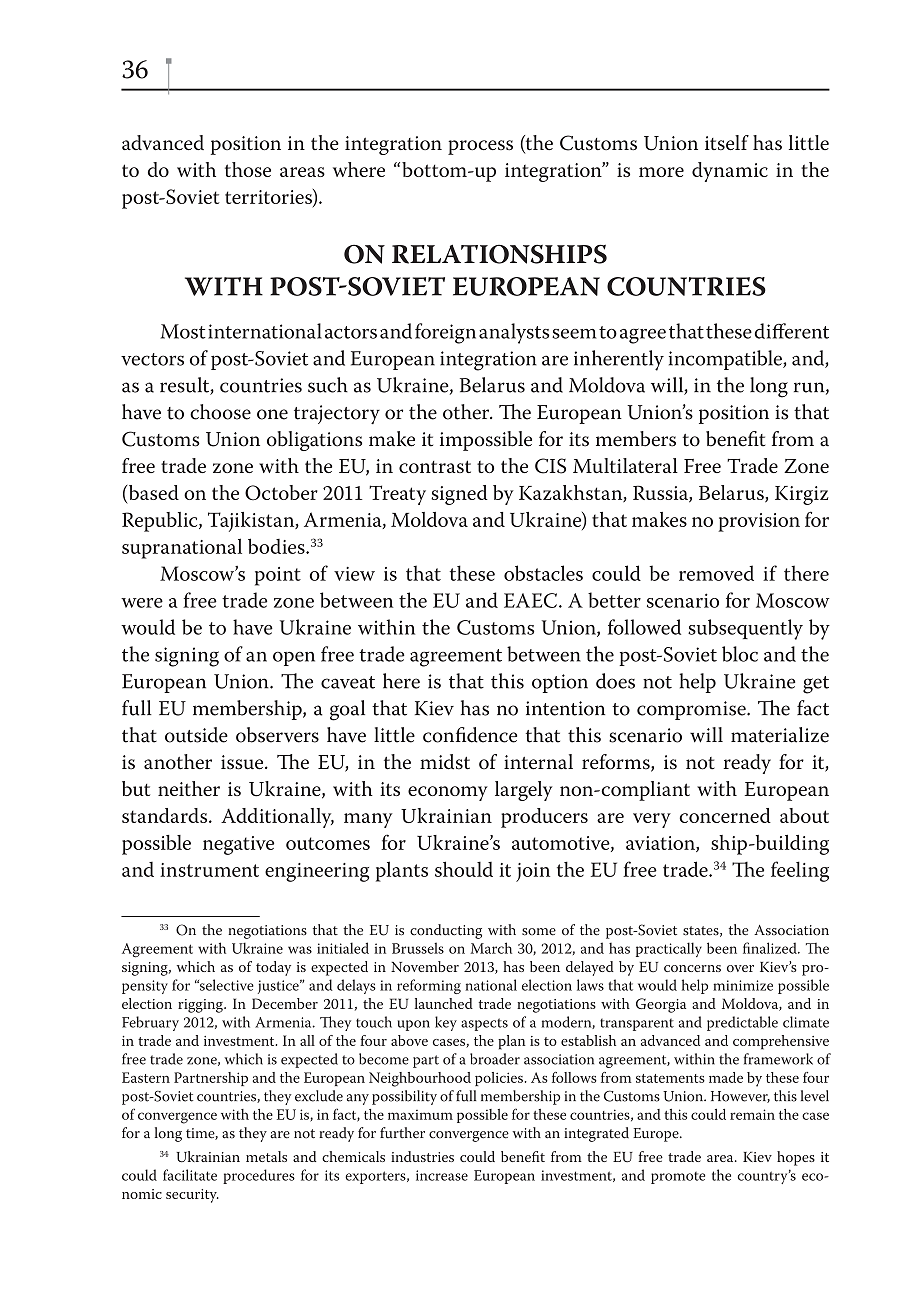  I want to click on point, so click(278, 576).
